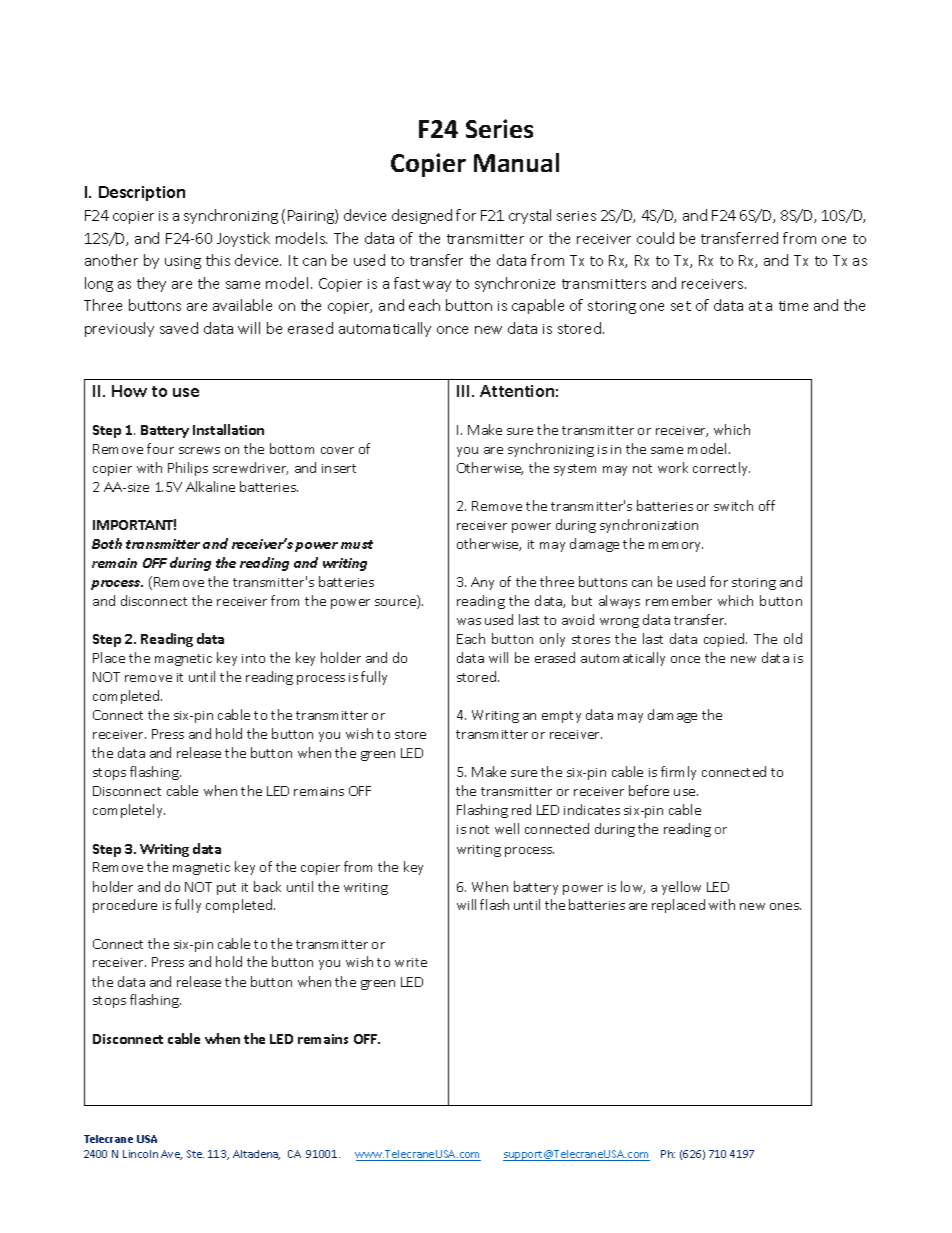  Describe the element at coordinates (678, 773) in the document. I see `firmly` at that location.
